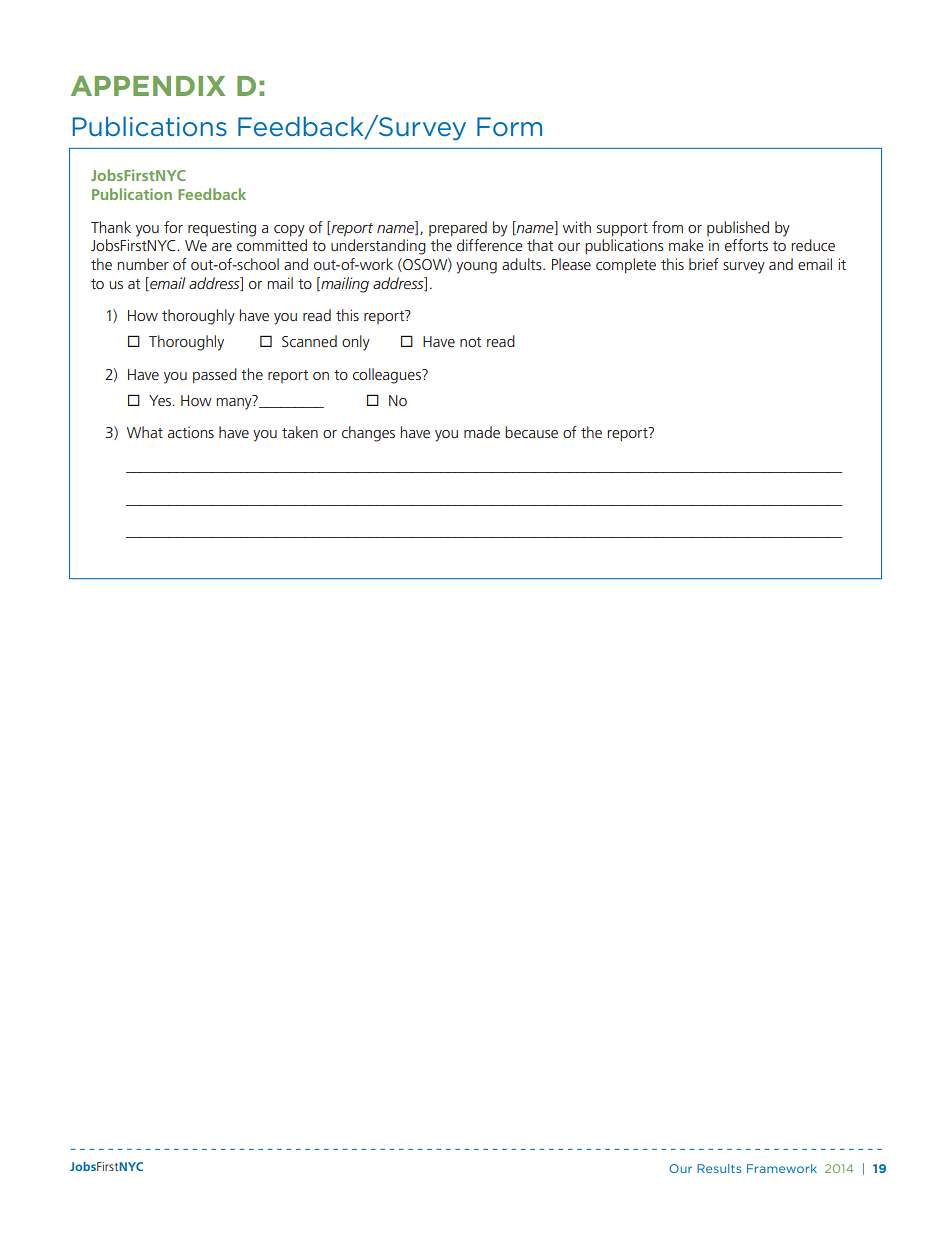 Image resolution: width=952 pixels, height=1233 pixels. Describe the element at coordinates (215, 375) in the screenshot. I see `passed` at that location.
